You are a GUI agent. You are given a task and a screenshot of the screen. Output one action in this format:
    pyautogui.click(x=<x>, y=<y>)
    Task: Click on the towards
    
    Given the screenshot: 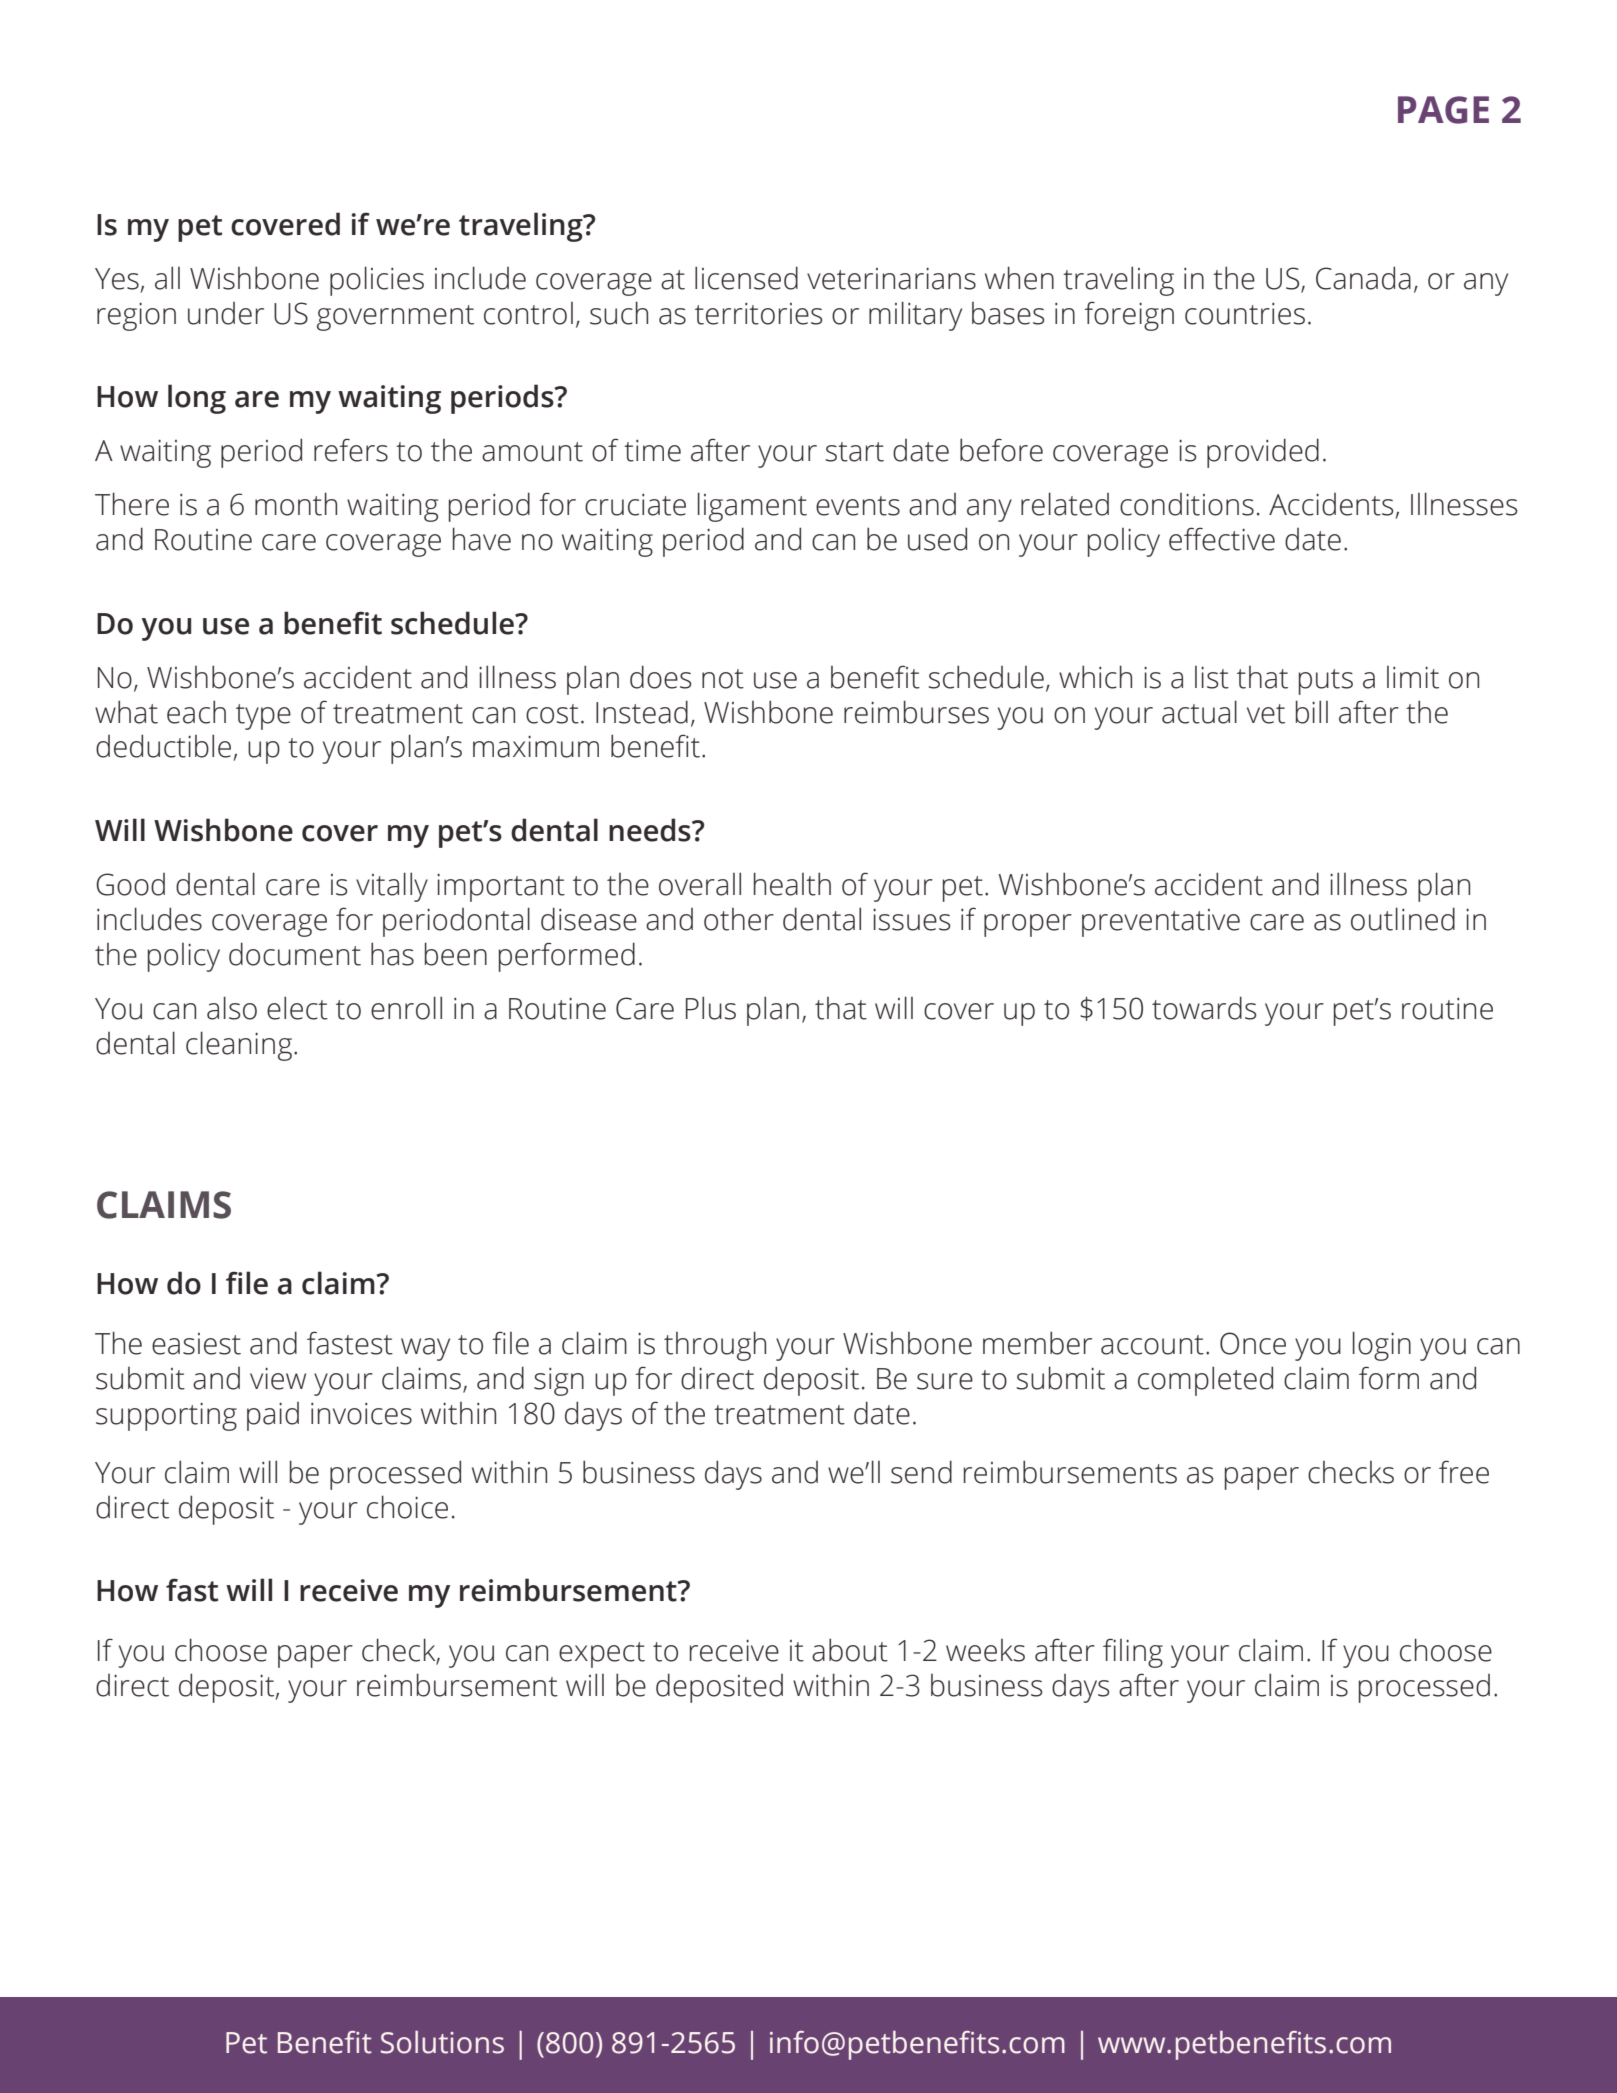 What is the action you would take?
    pyautogui.click(x=1204, y=1008)
